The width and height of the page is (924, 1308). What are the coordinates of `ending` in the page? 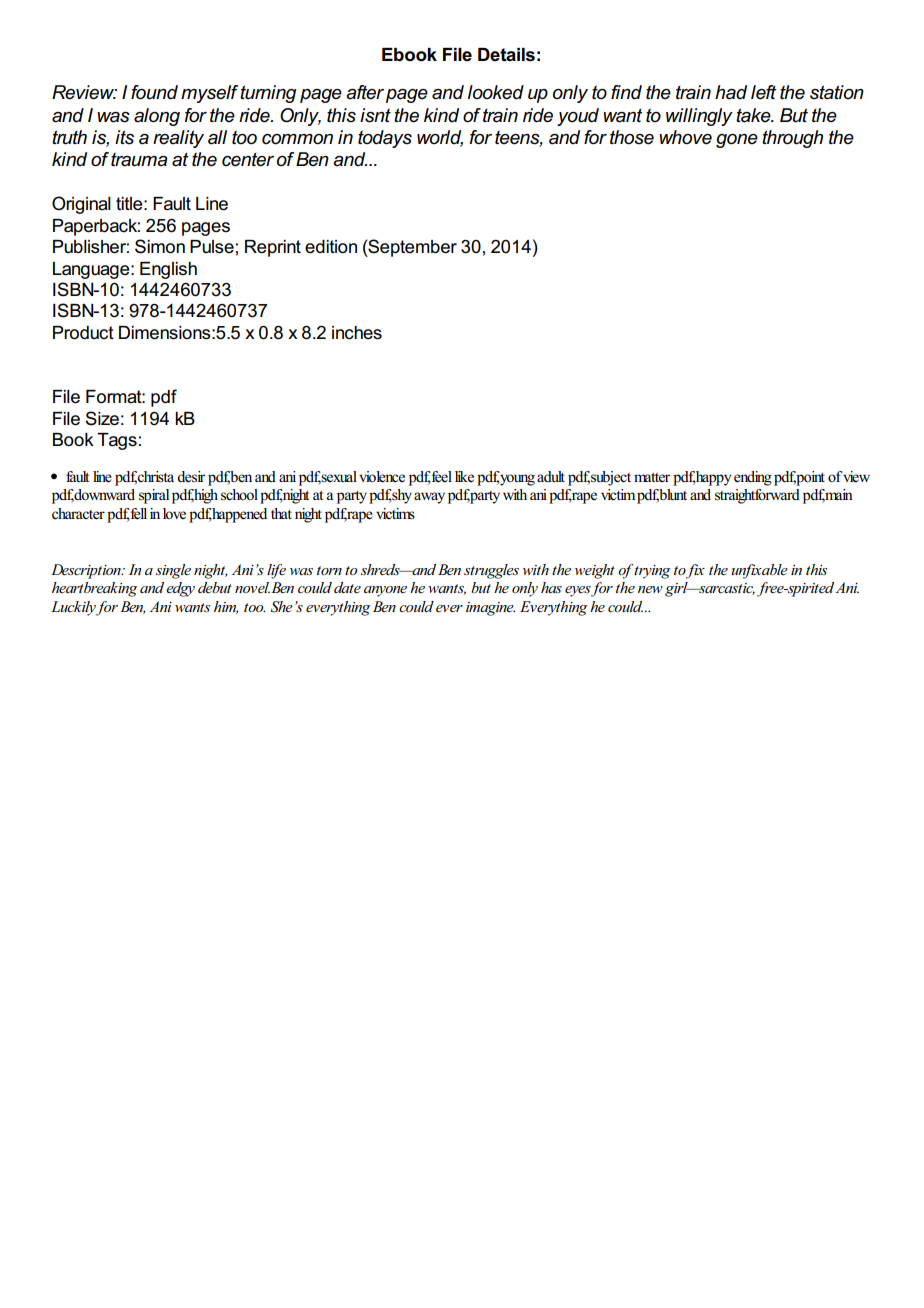 It's located at (753, 478).
